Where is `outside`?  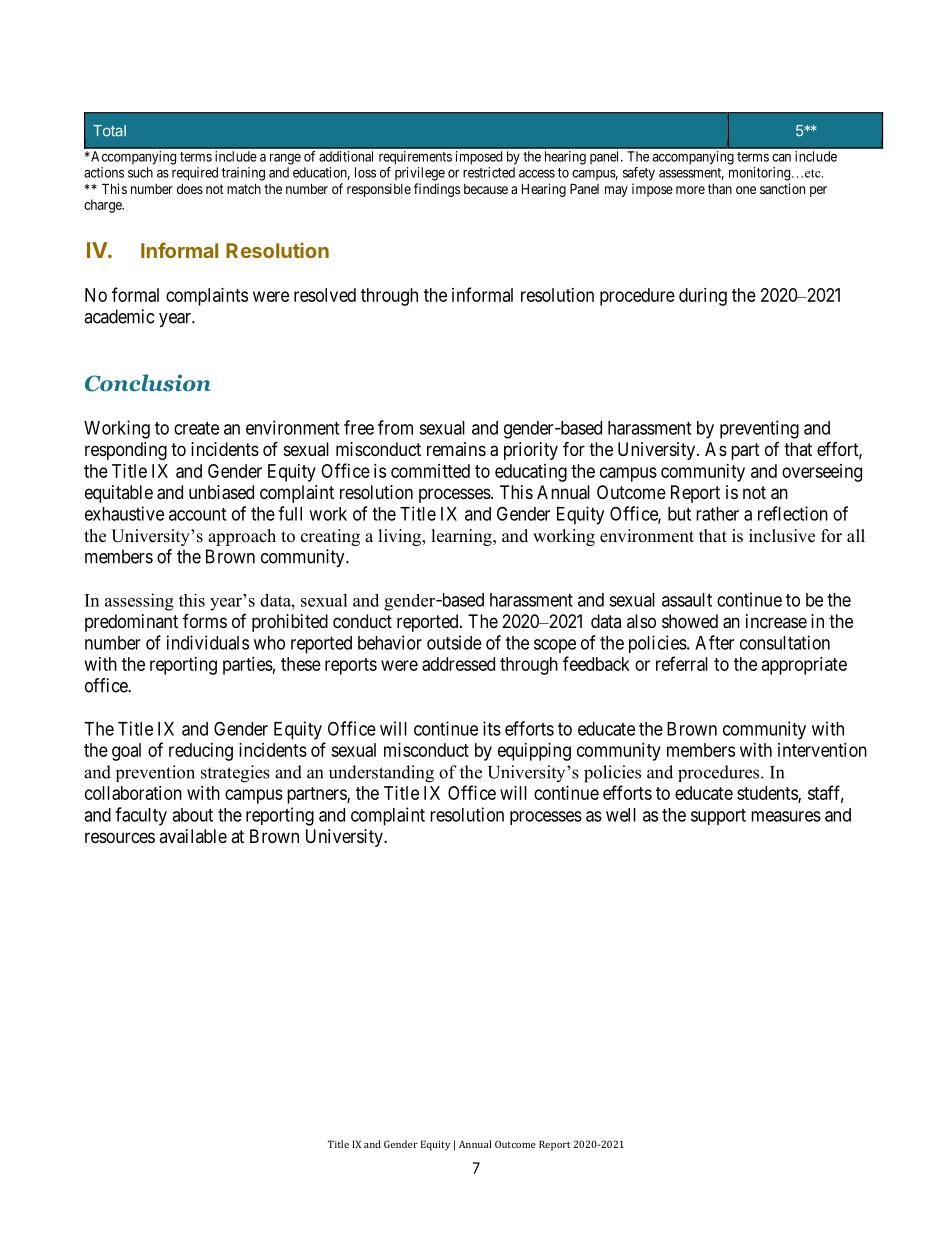 outside is located at coordinates (454, 642).
